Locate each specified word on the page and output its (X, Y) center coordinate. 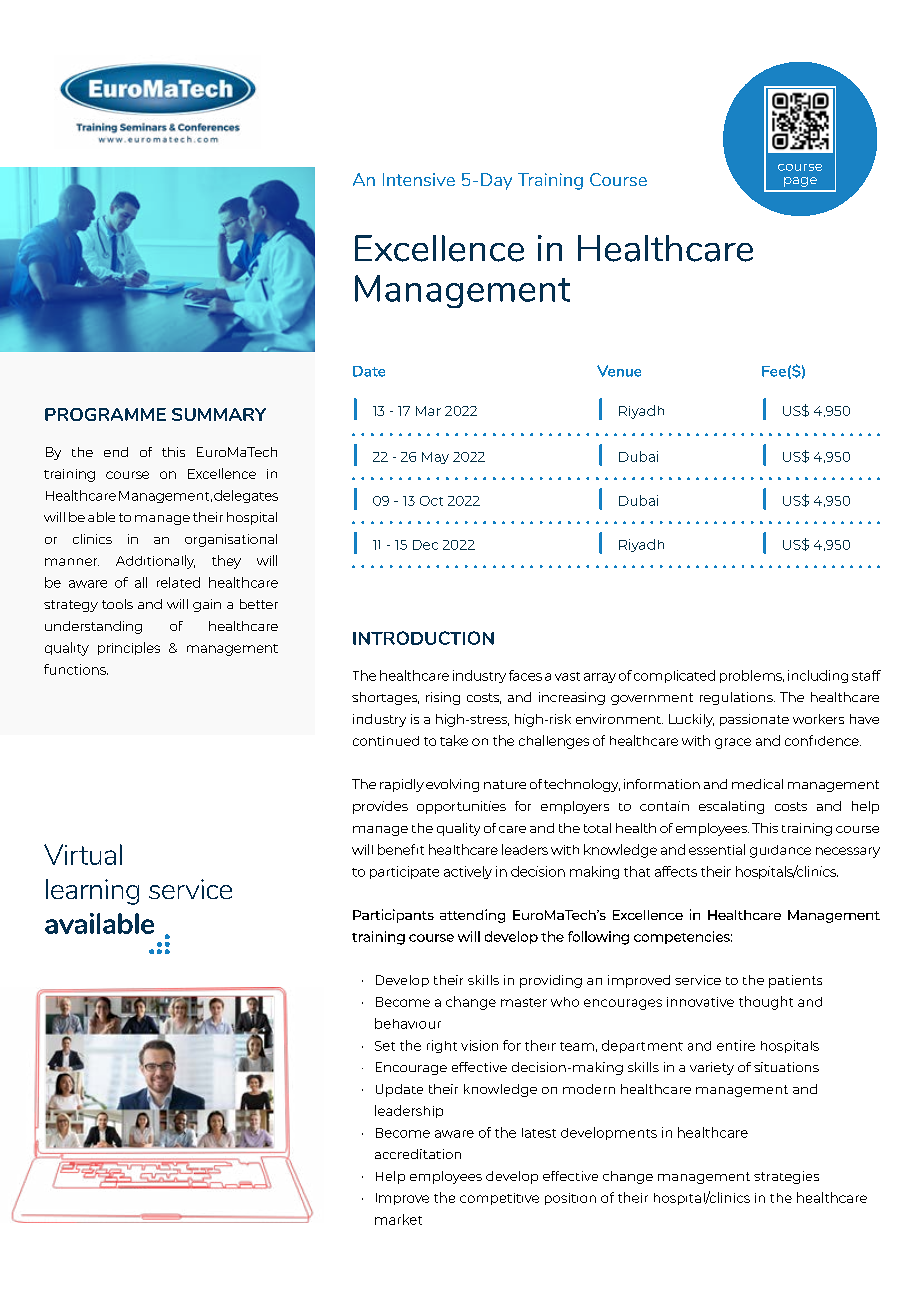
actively (468, 872)
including (818, 676)
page (800, 182)
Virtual (83, 854)
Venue (619, 371)
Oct (431, 501)
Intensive (419, 179)
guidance (780, 851)
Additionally (155, 562)
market (398, 1219)
